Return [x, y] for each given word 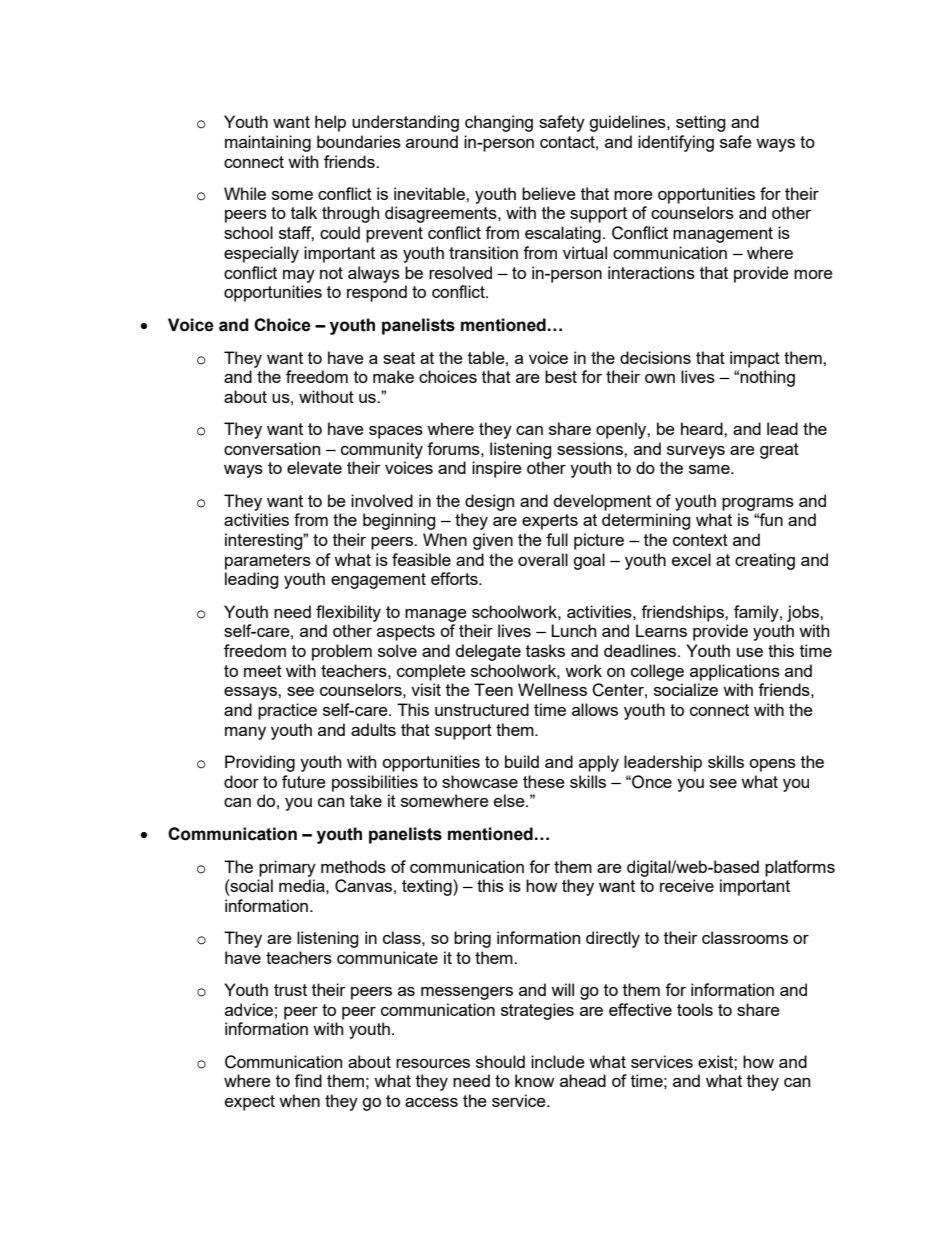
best [561, 376]
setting [701, 123]
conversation [272, 448]
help [330, 123]
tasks [545, 650]
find [308, 1080]
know [535, 1080]
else [510, 800]
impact [755, 359]
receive [687, 885]
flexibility [348, 613]
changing [499, 123]
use [750, 652]
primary [287, 868]
